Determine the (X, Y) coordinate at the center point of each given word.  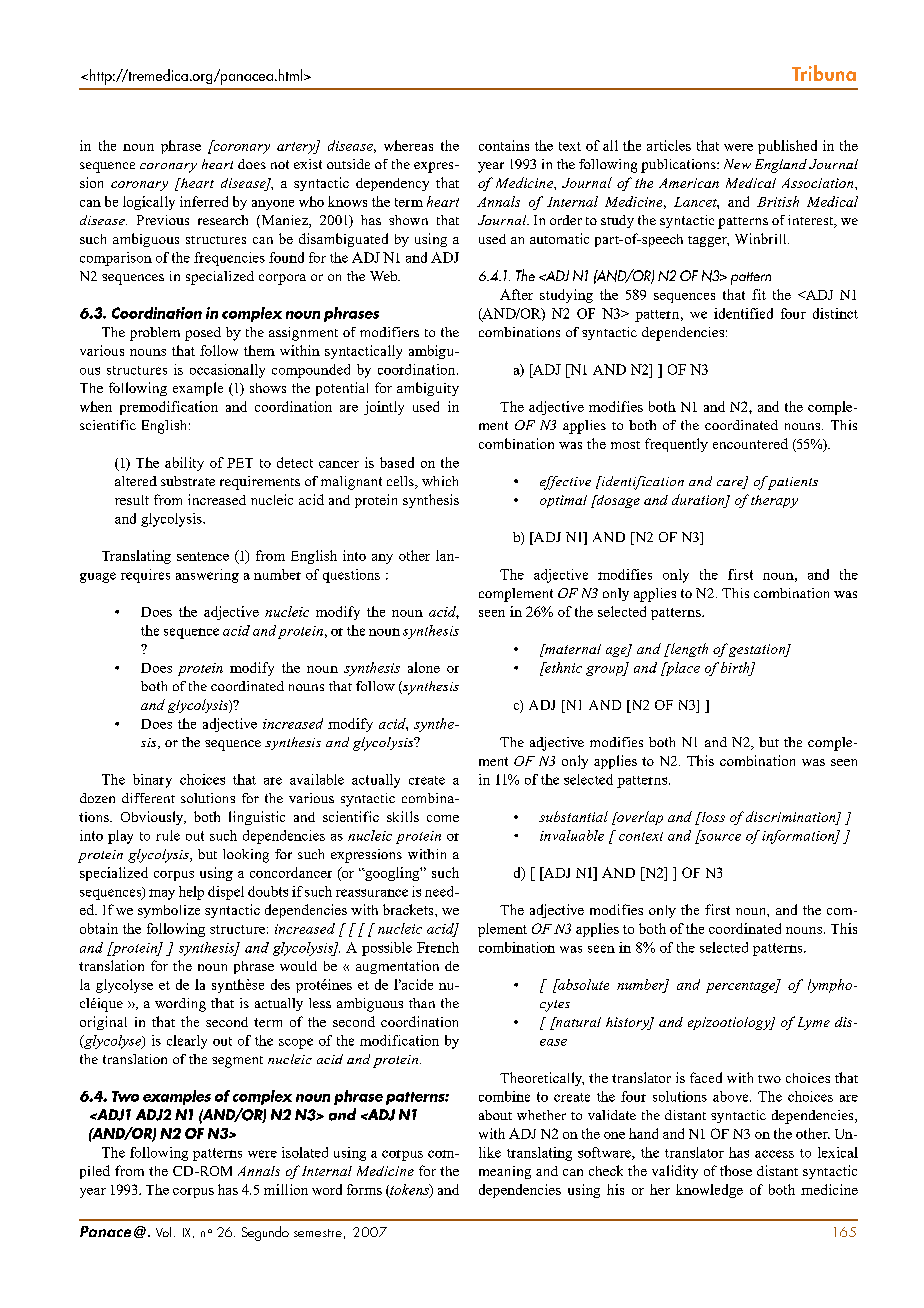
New (737, 164)
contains (504, 145)
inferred (204, 201)
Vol (163, 1232)
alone (424, 667)
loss (712, 817)
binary (152, 781)
